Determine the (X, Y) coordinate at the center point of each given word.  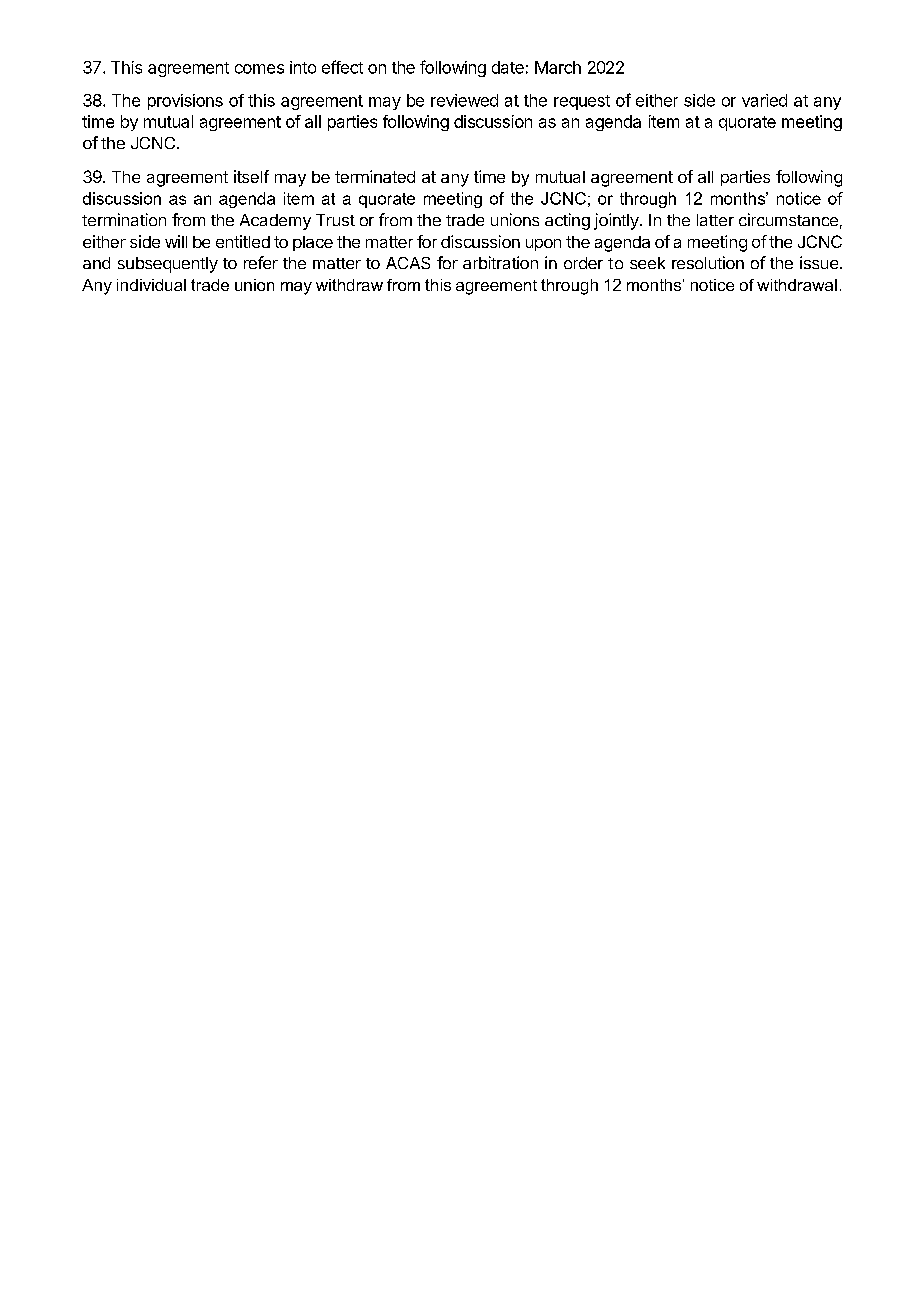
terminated (375, 176)
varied (764, 100)
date (508, 67)
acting (567, 221)
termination (124, 219)
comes (259, 69)
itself (251, 176)
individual (151, 285)
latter (715, 220)
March (558, 67)
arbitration (500, 262)
